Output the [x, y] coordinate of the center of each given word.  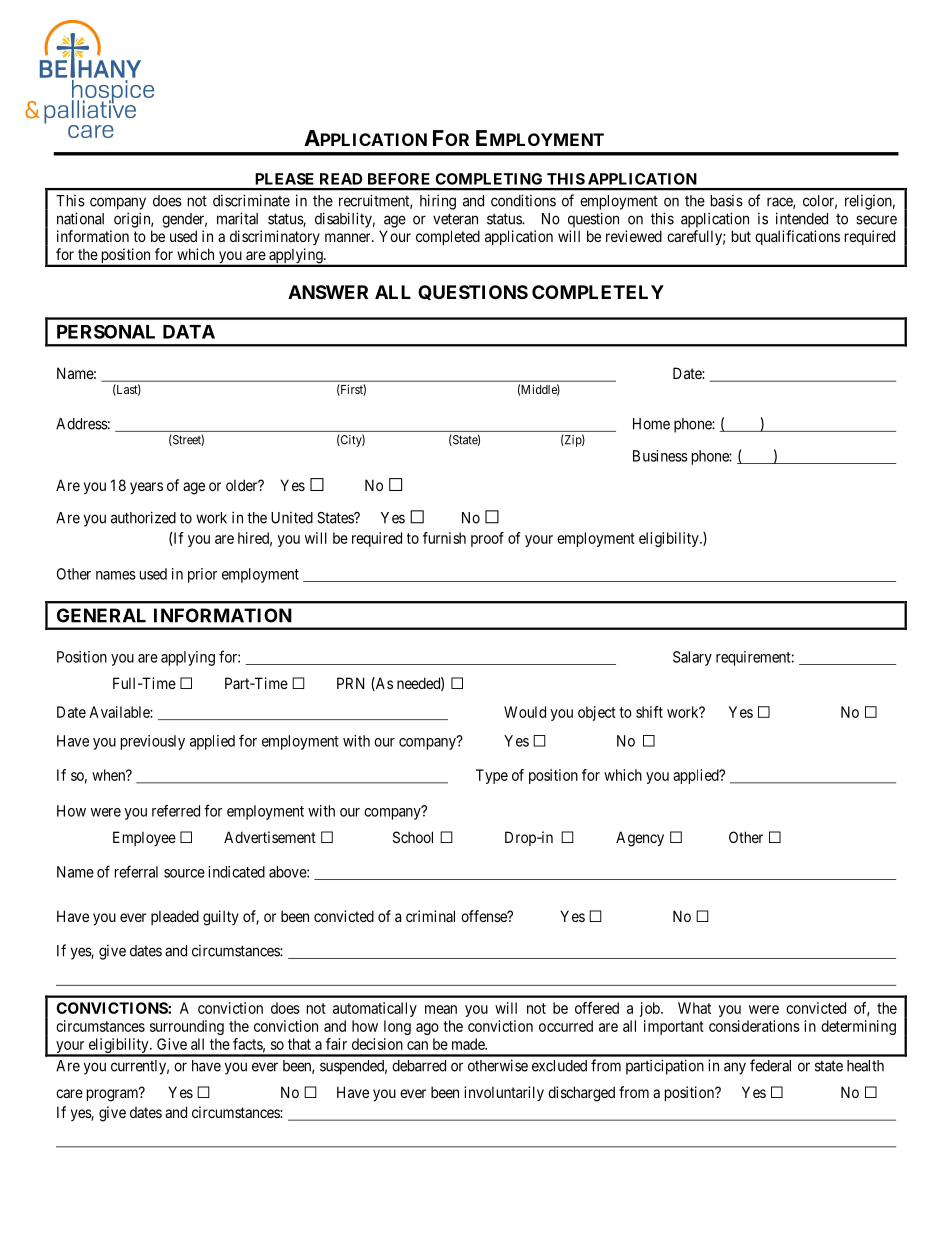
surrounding [187, 1027]
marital [237, 218]
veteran [455, 219]
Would [525, 712]
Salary [692, 658]
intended [802, 218]
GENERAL [101, 615]
